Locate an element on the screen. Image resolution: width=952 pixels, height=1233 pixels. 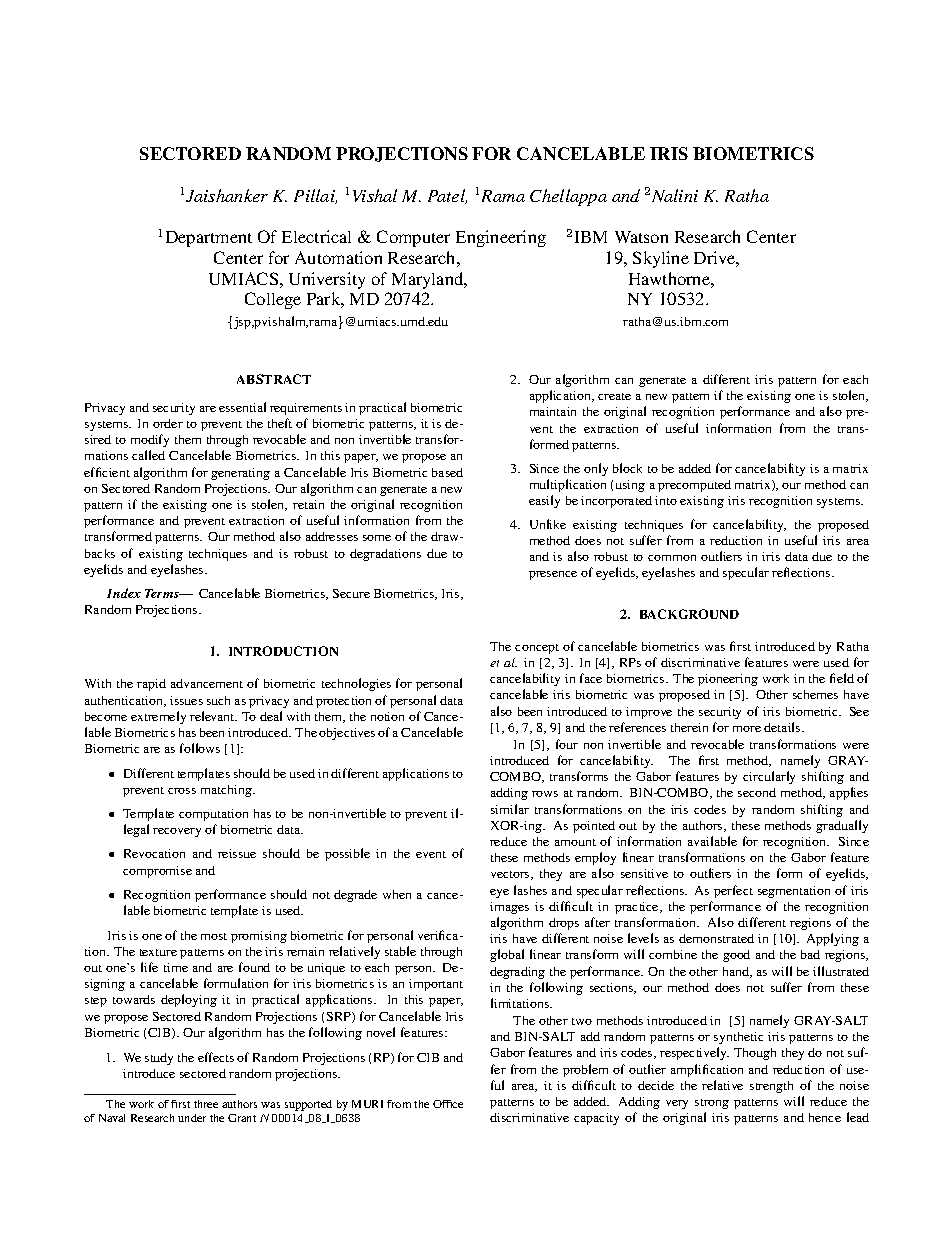
follows is located at coordinates (200, 748).
